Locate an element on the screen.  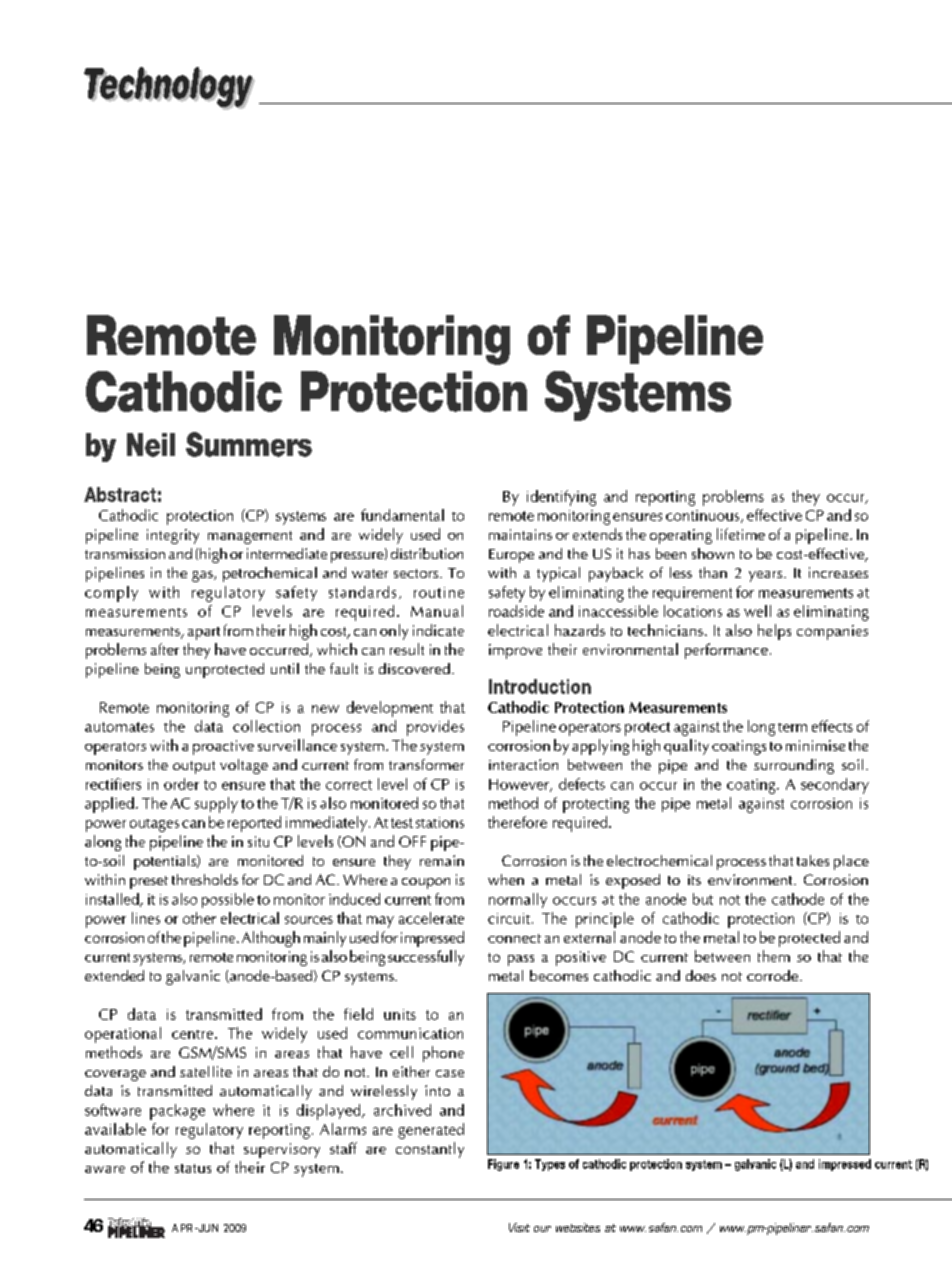
Types is located at coordinates (550, 1165).
